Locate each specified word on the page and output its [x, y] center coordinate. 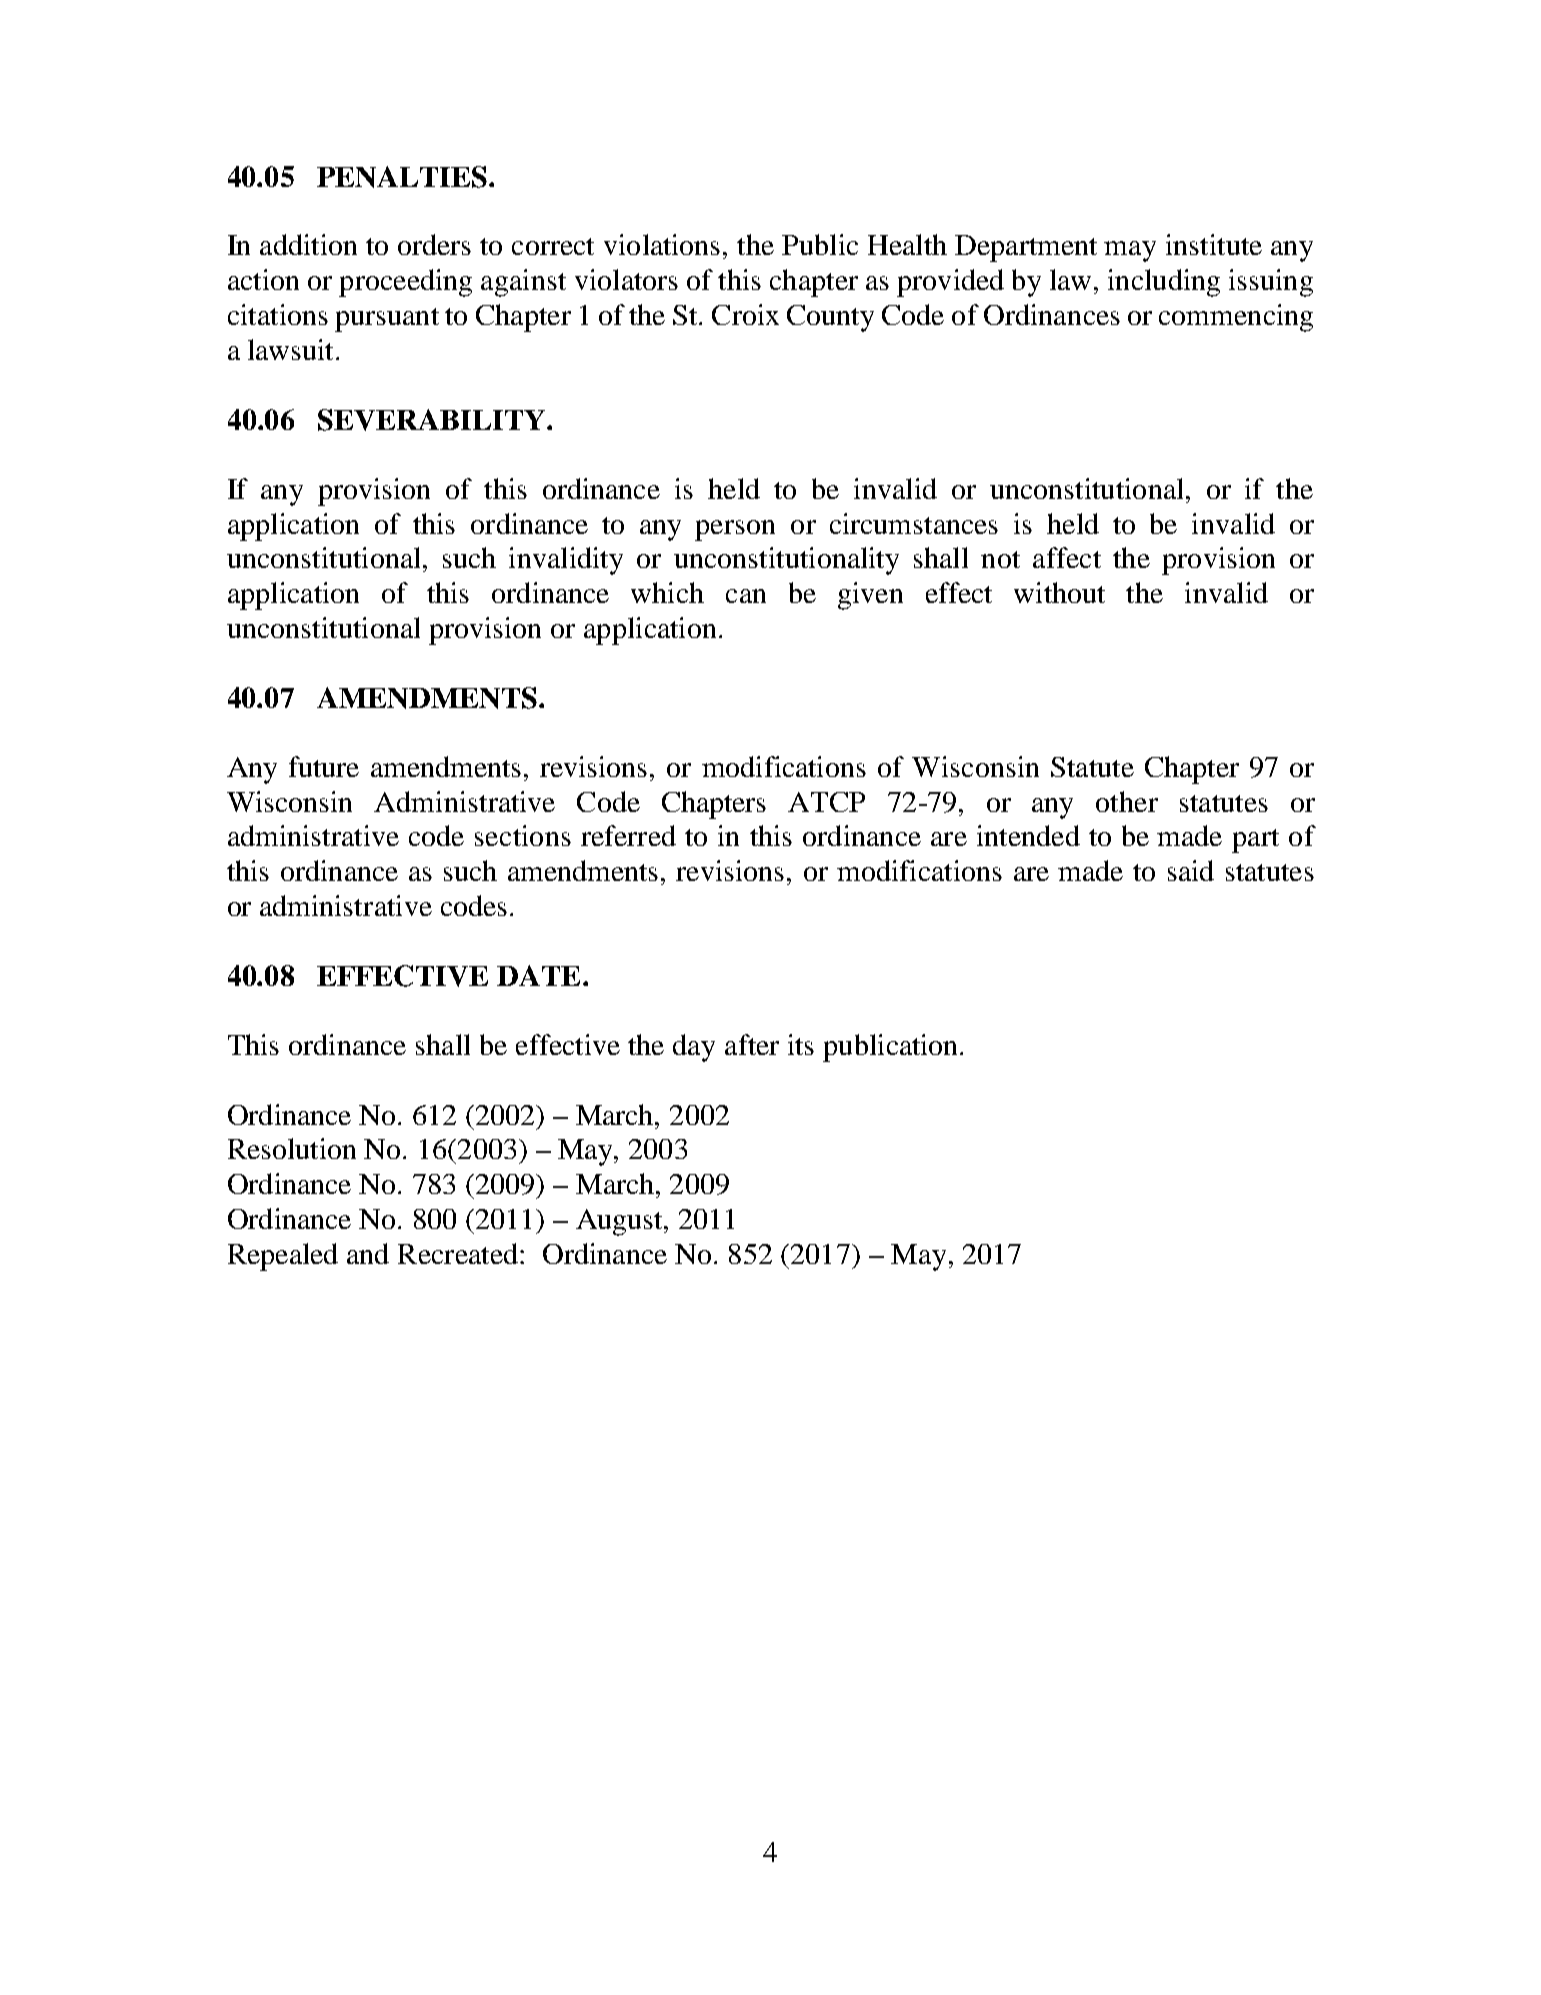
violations [662, 244]
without [1059, 592]
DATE [538, 975]
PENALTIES [403, 177]
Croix [745, 314]
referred [628, 835]
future [324, 766]
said [1191, 870]
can [746, 596]
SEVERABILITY [433, 420]
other [1127, 801]
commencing [1236, 318]
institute [1214, 244]
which [667, 592]
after [752, 1044]
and [368, 1253]
